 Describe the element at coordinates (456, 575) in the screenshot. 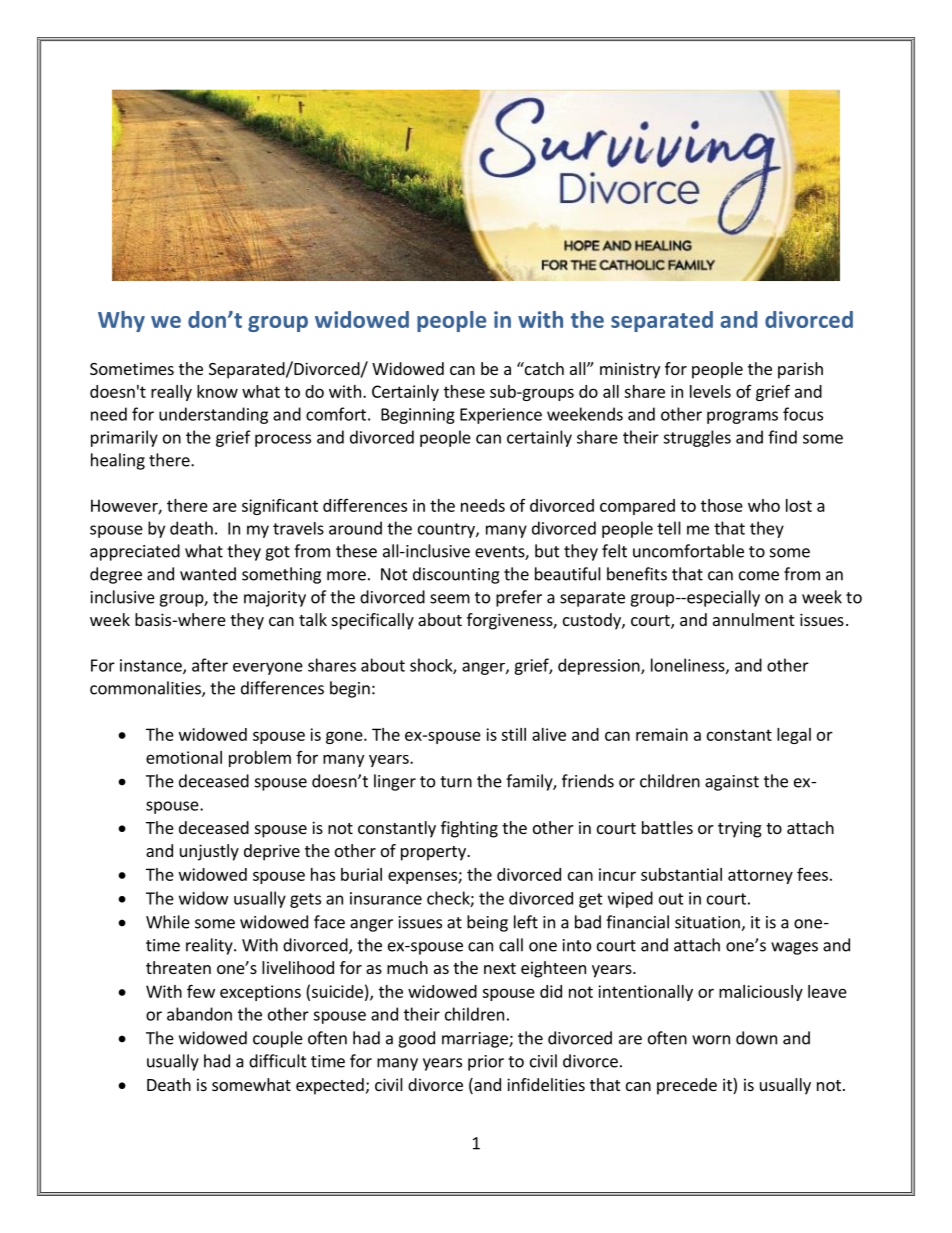

I see `discounting` at that location.
